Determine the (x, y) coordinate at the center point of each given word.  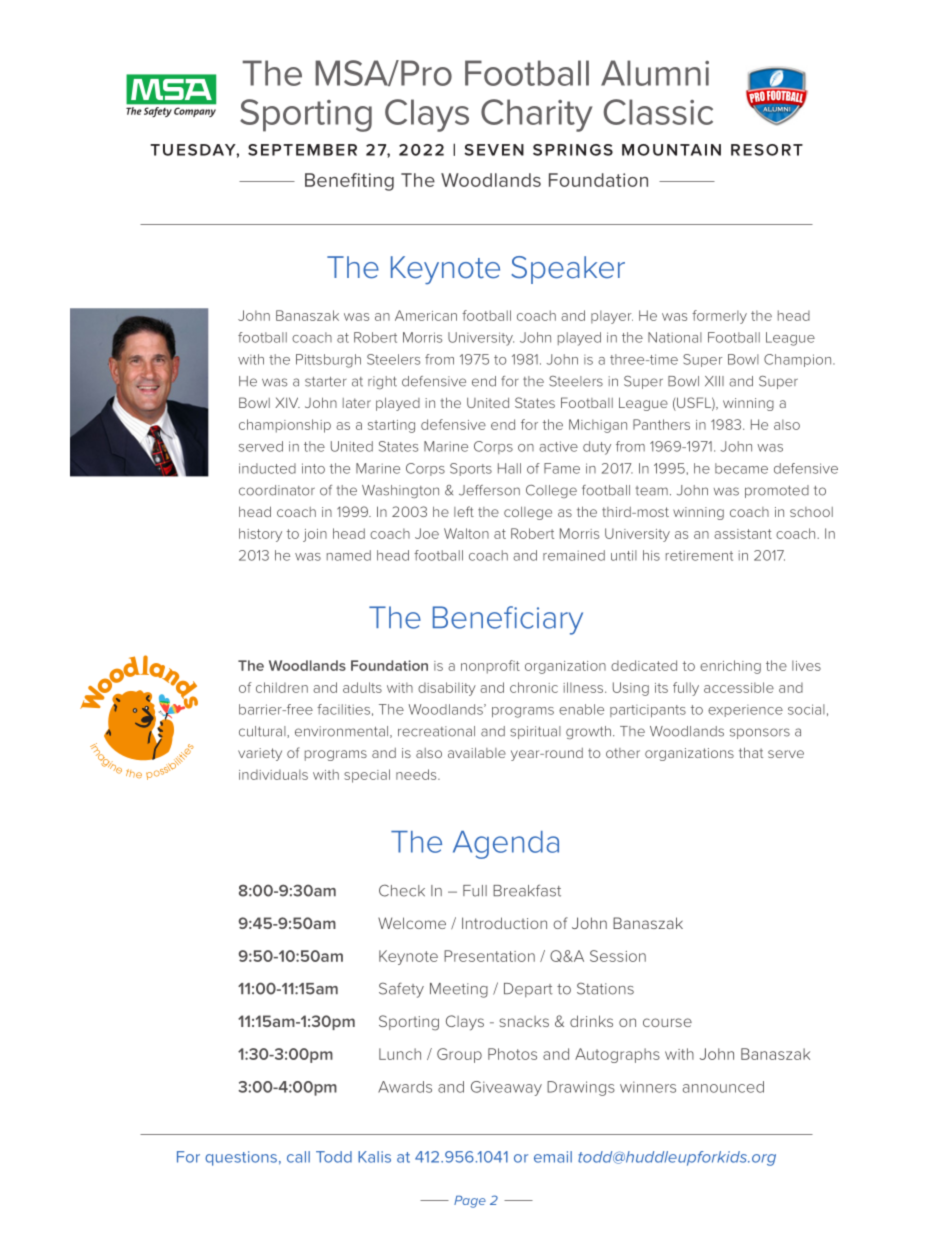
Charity (536, 115)
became (741, 468)
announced (723, 1087)
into (313, 468)
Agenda (506, 845)
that (751, 752)
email (553, 1157)
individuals (273, 774)
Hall (509, 468)
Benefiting (349, 182)
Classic (658, 112)
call (298, 1157)
